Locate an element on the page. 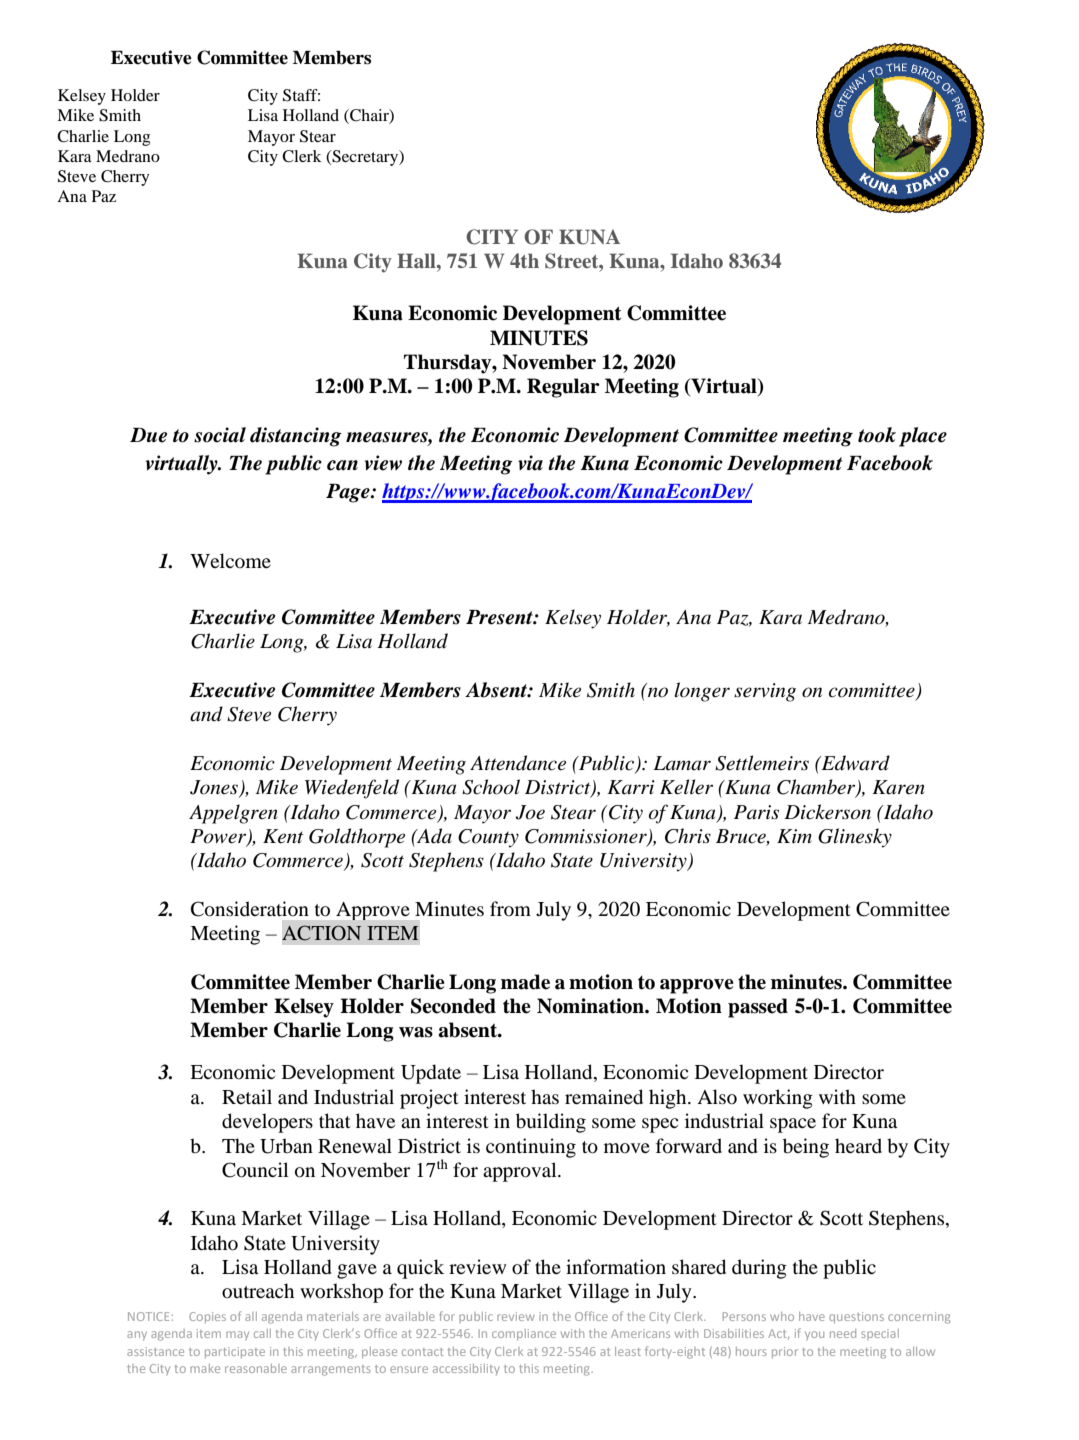  Dickerson is located at coordinates (827, 812).
